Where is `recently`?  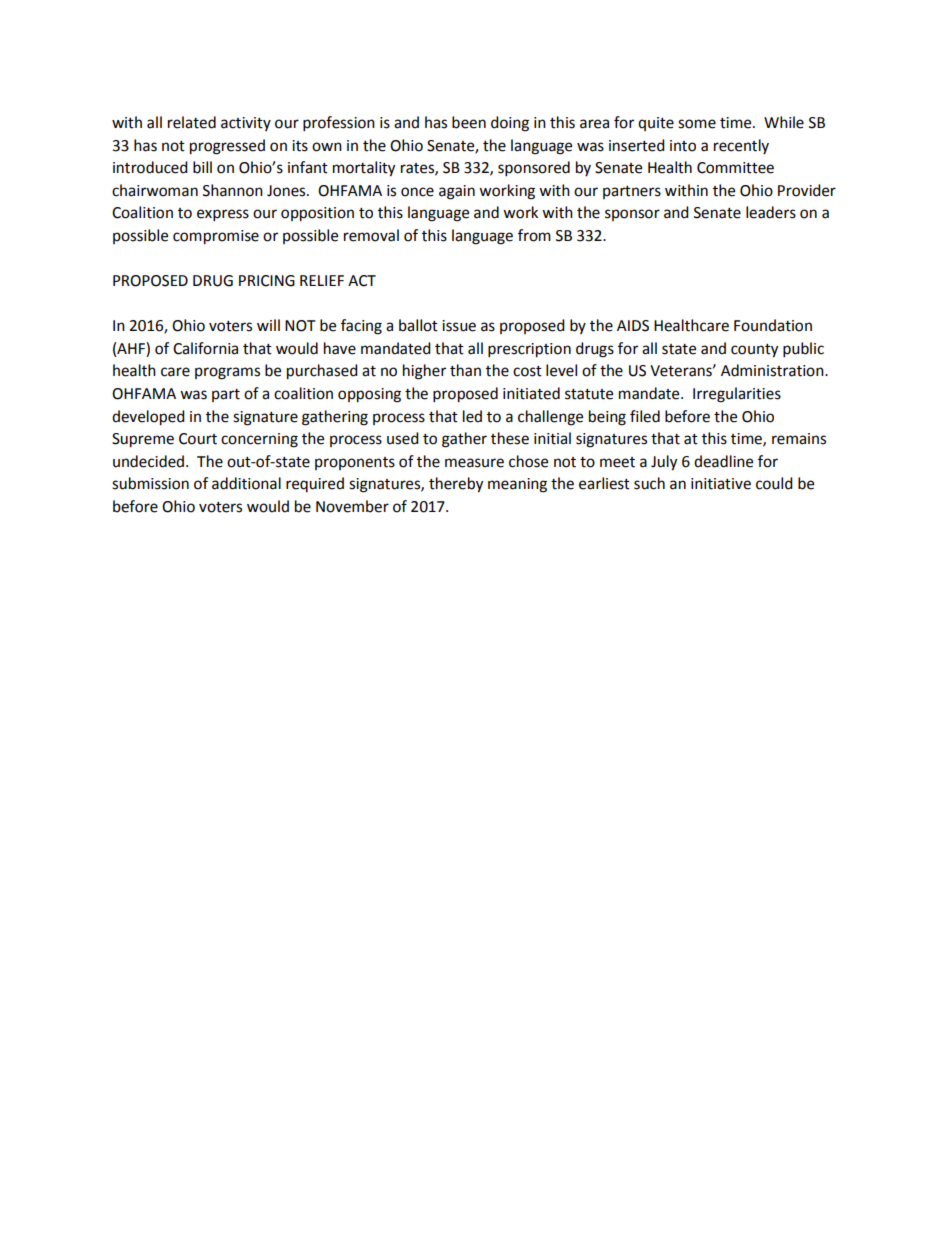
recently is located at coordinates (741, 146).
